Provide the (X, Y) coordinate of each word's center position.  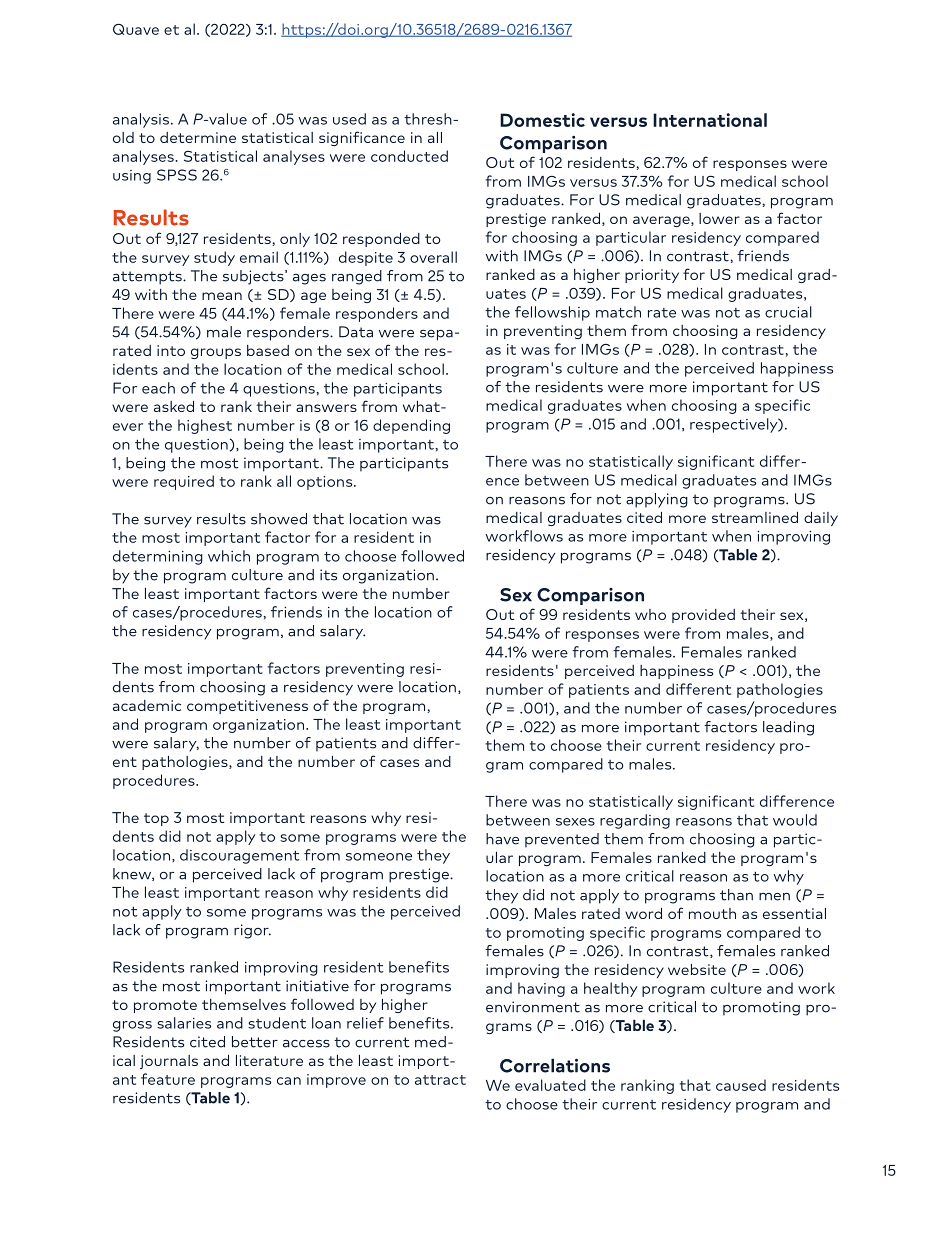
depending (411, 426)
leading (788, 728)
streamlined (755, 517)
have (502, 839)
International (710, 120)
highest (205, 426)
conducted (409, 156)
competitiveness (247, 707)
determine (198, 137)
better (255, 1042)
